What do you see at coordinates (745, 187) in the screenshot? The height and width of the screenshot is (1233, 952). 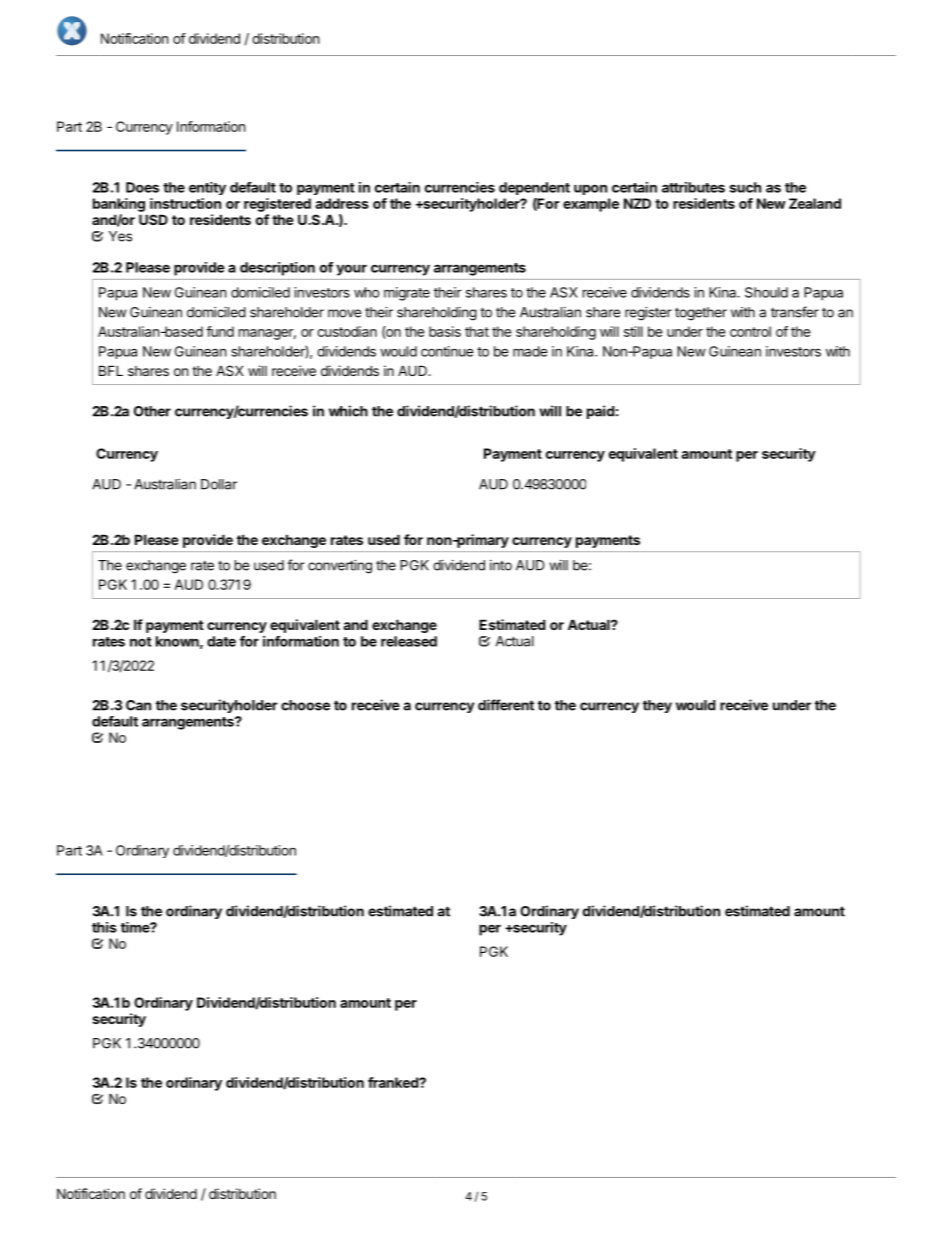 I see `such` at bounding box center [745, 187].
